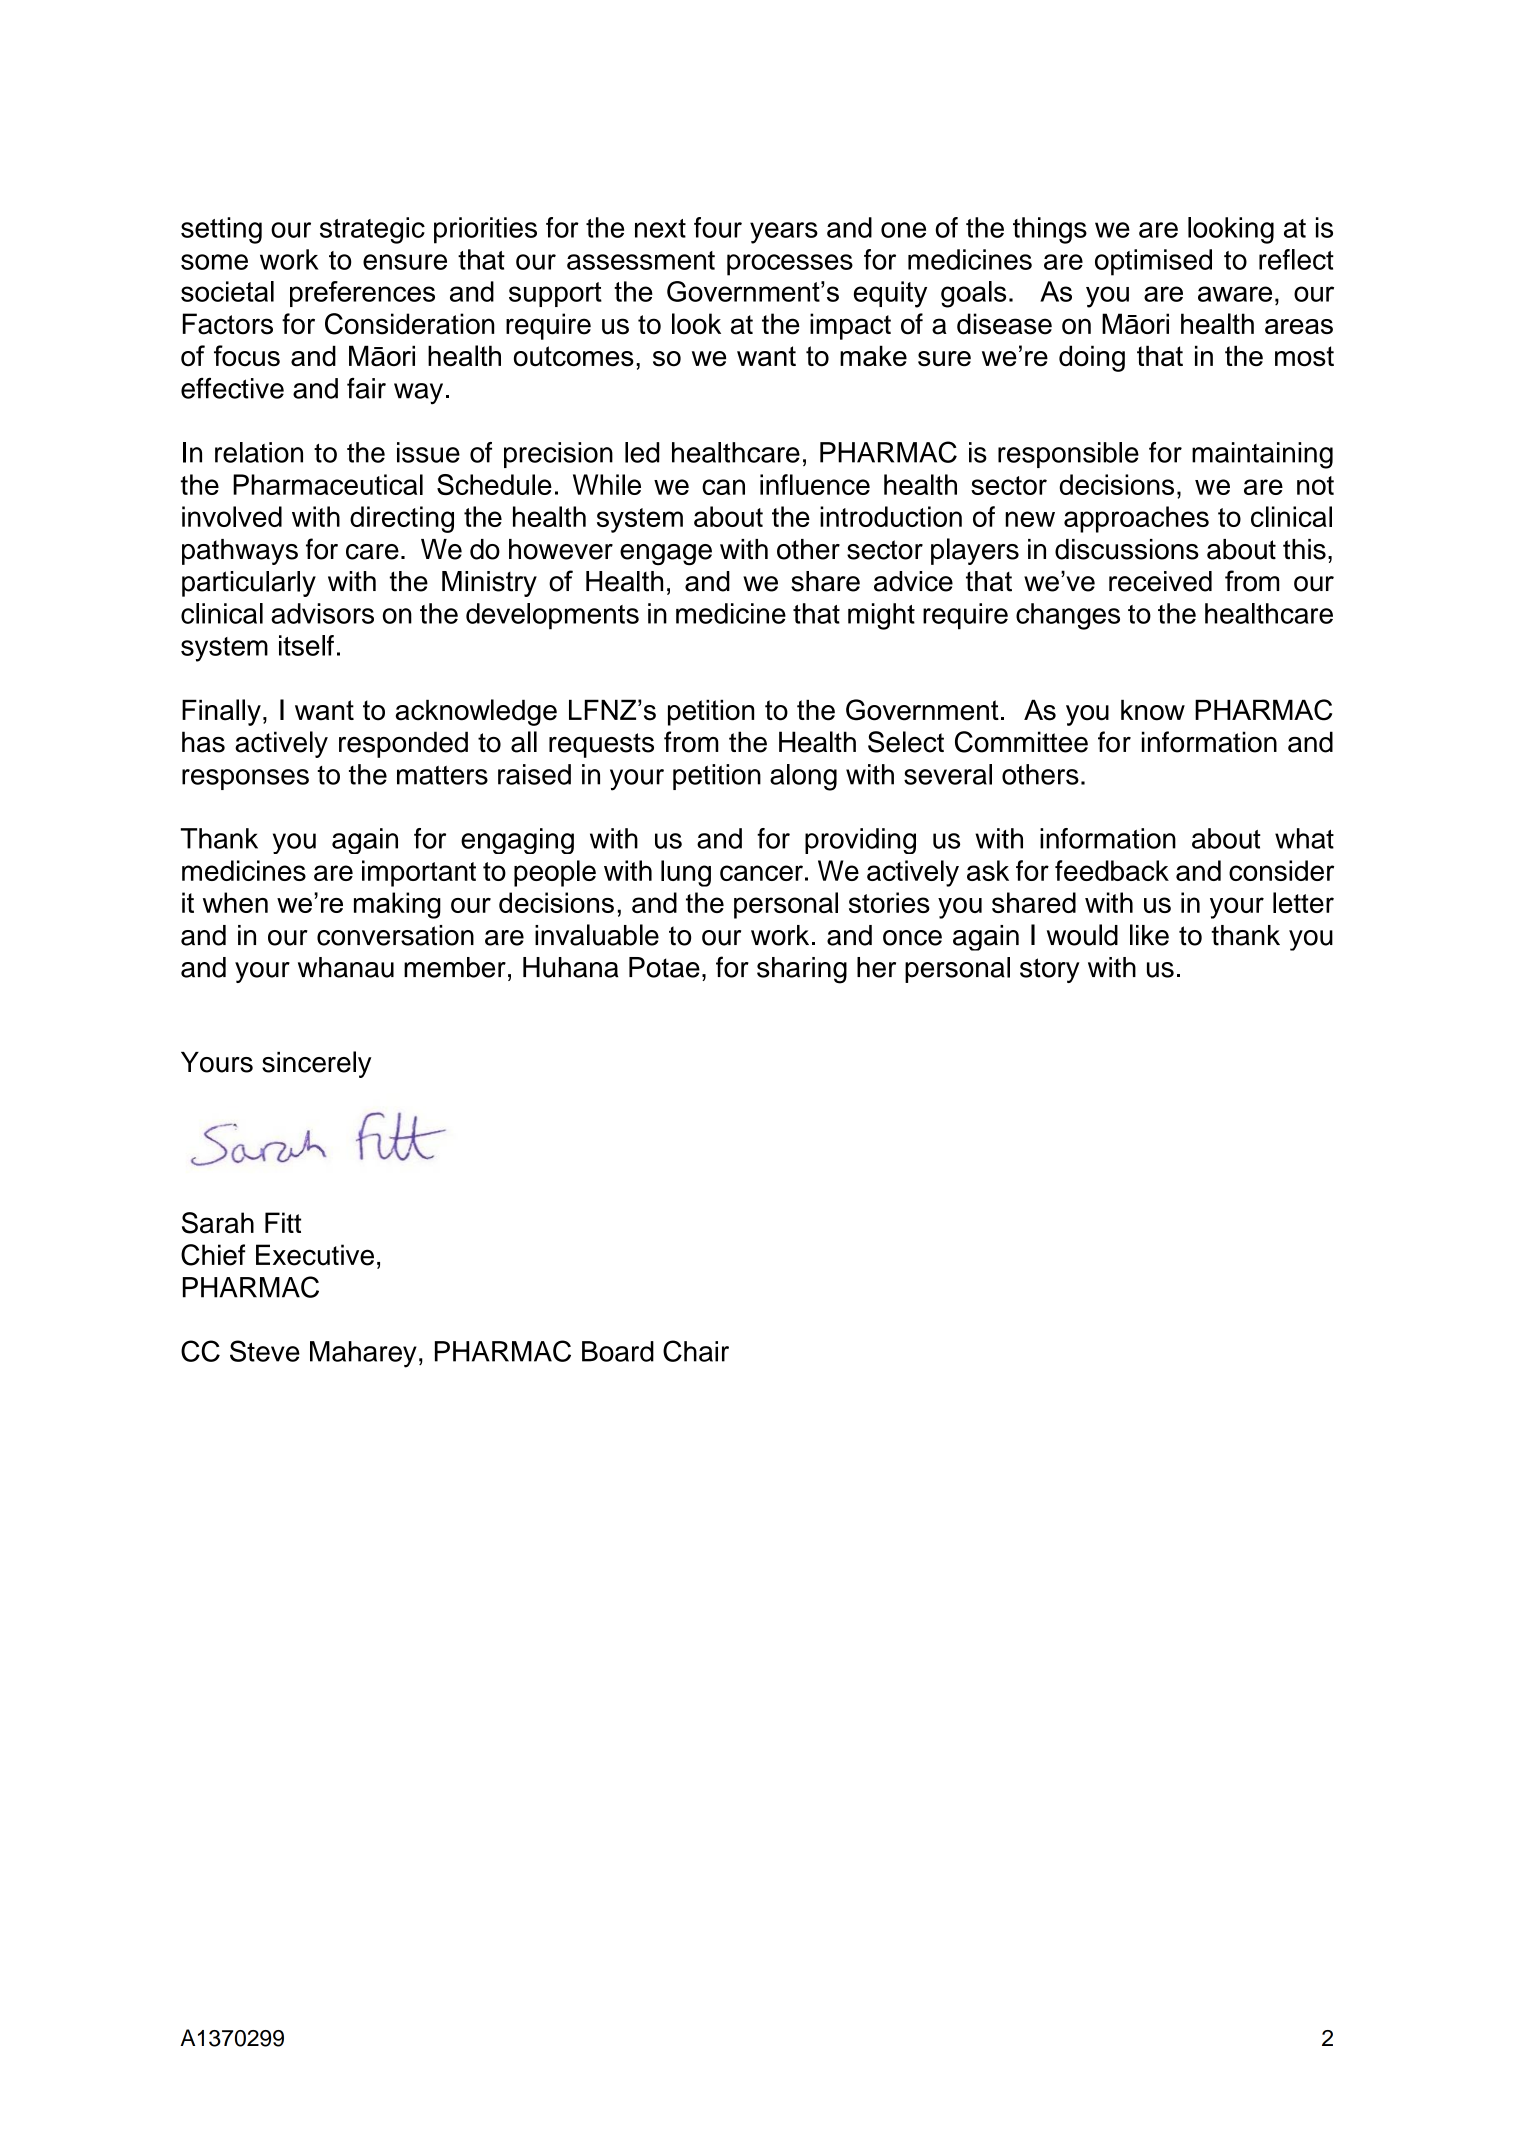 The image size is (1514, 2141). Describe the element at coordinates (402, 519) in the screenshot. I see `directing` at that location.
